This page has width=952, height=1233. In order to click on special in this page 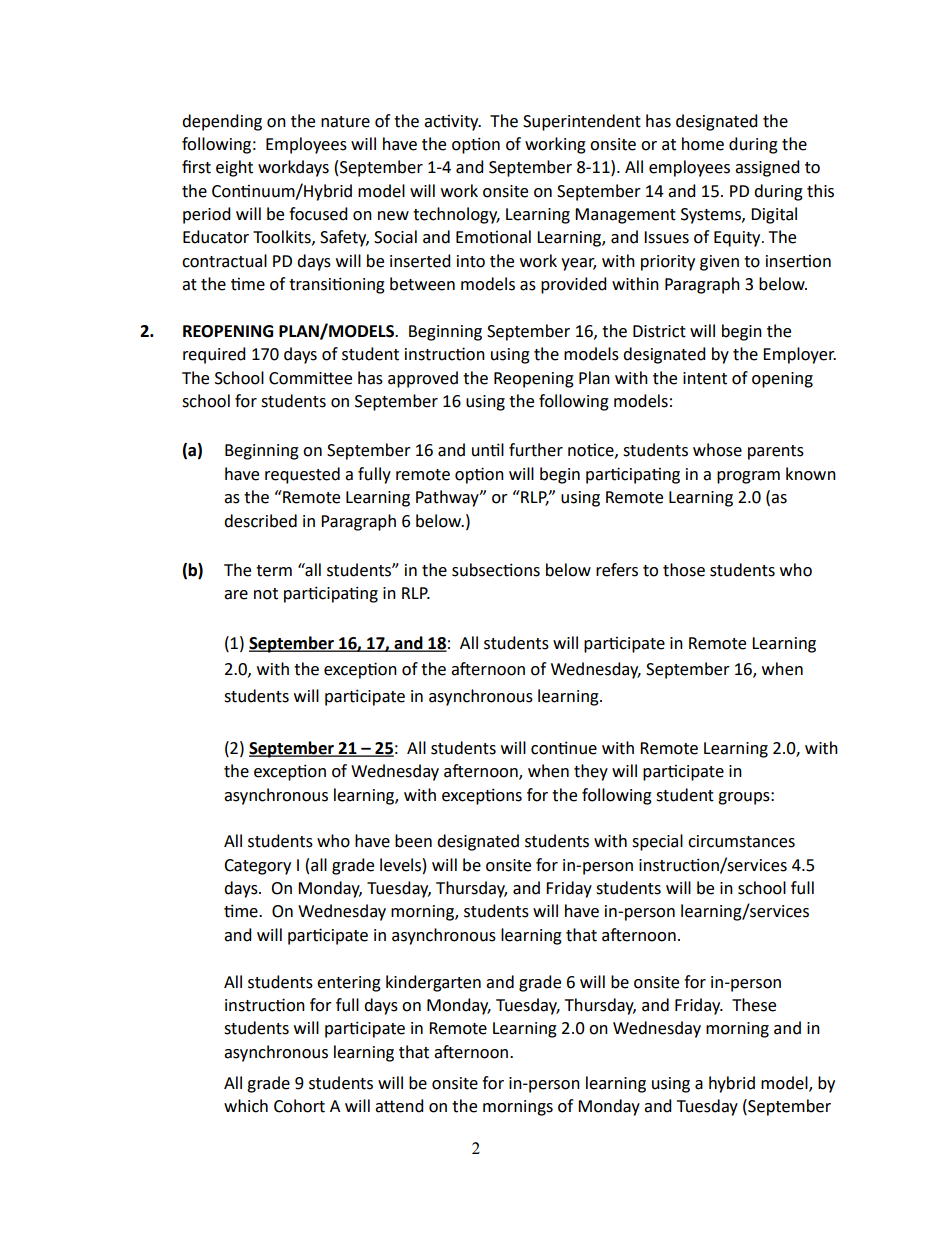, I will do `click(657, 842)`.
